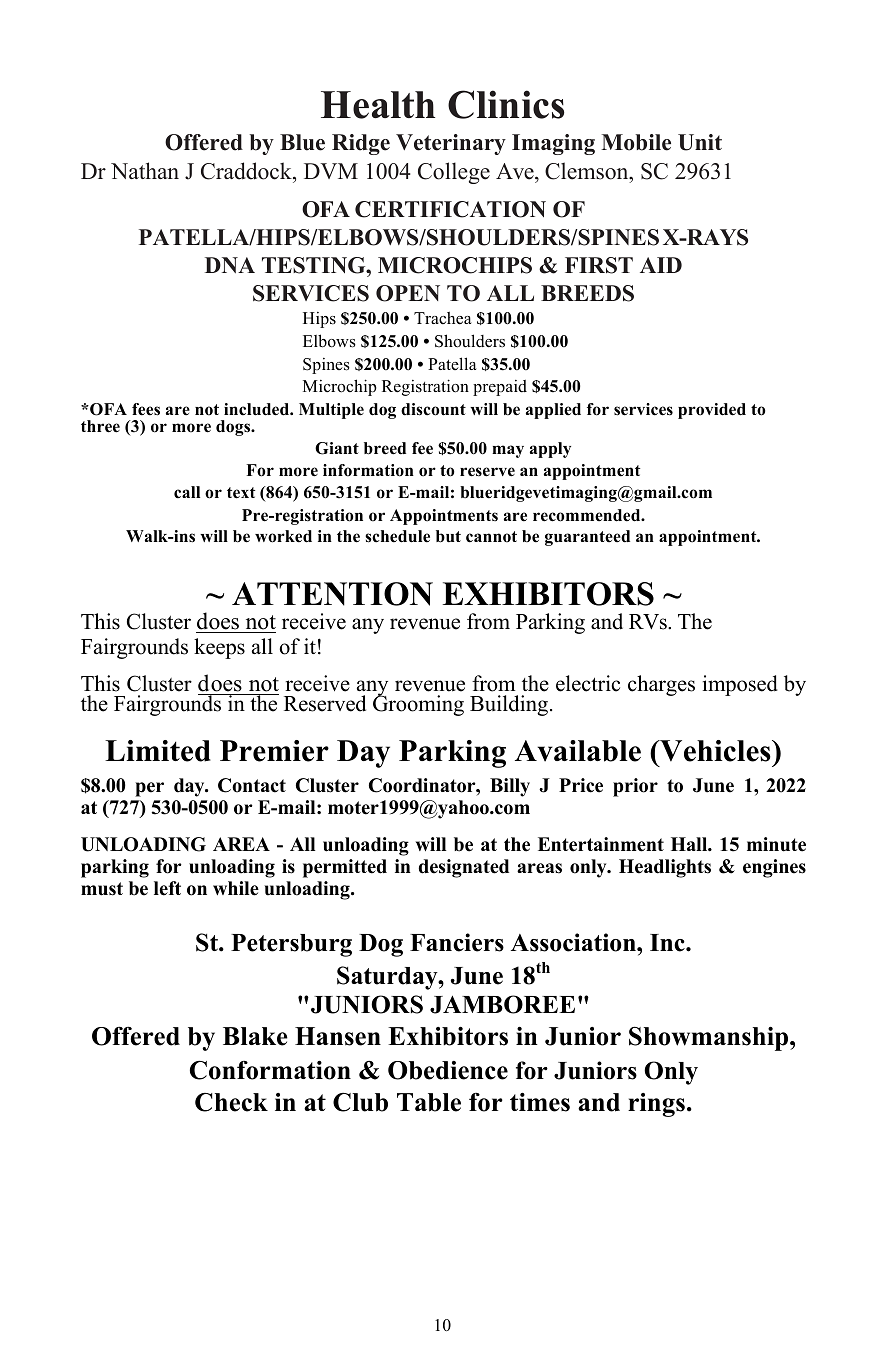 This document has width=887, height=1372. What do you see at coordinates (158, 751) in the document?
I see `Limited` at bounding box center [158, 751].
